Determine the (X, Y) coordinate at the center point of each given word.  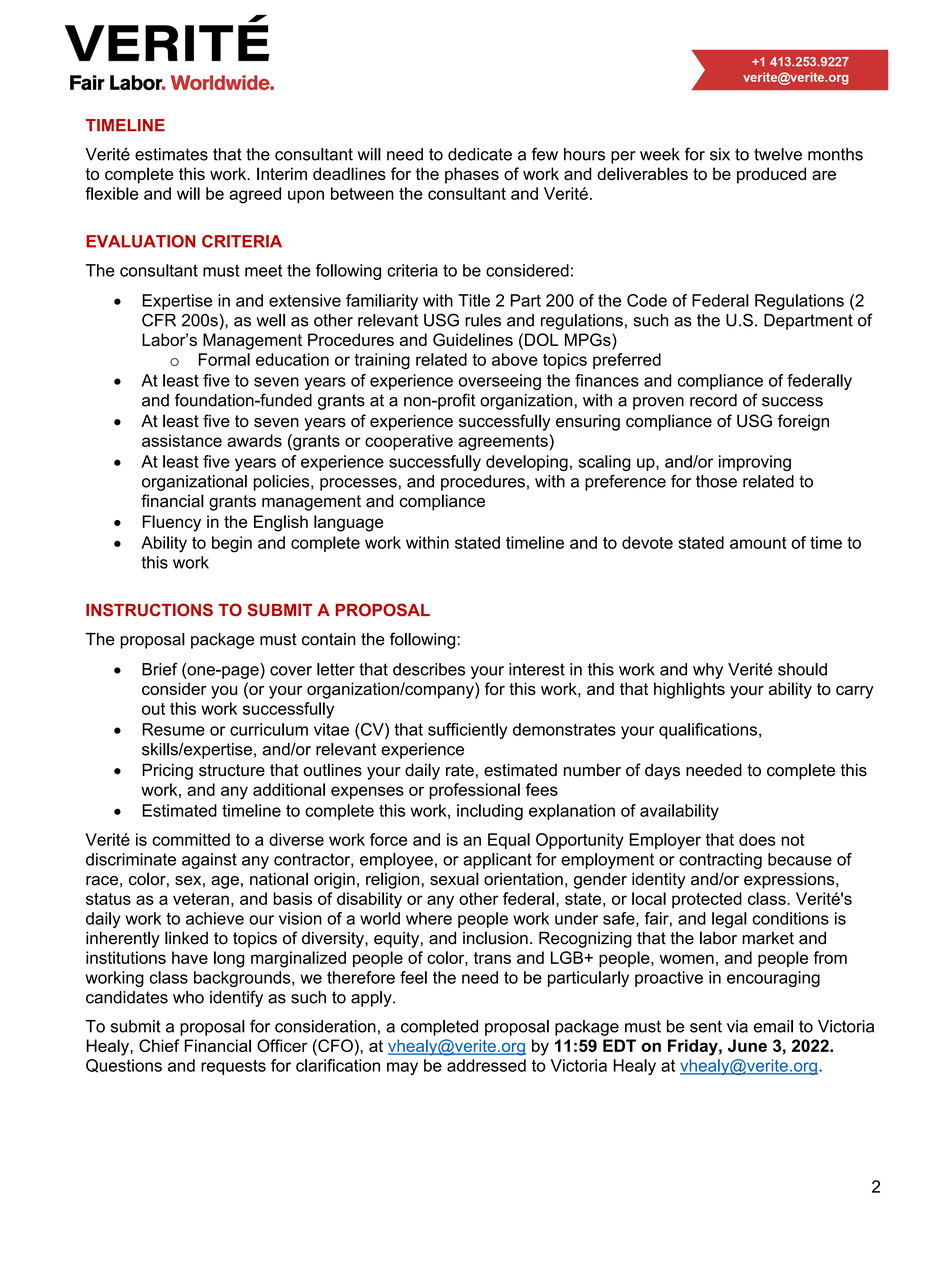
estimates (171, 154)
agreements (504, 442)
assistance (182, 440)
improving (755, 463)
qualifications (709, 731)
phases (472, 175)
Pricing (167, 771)
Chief (159, 1045)
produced (771, 175)
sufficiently (467, 731)
